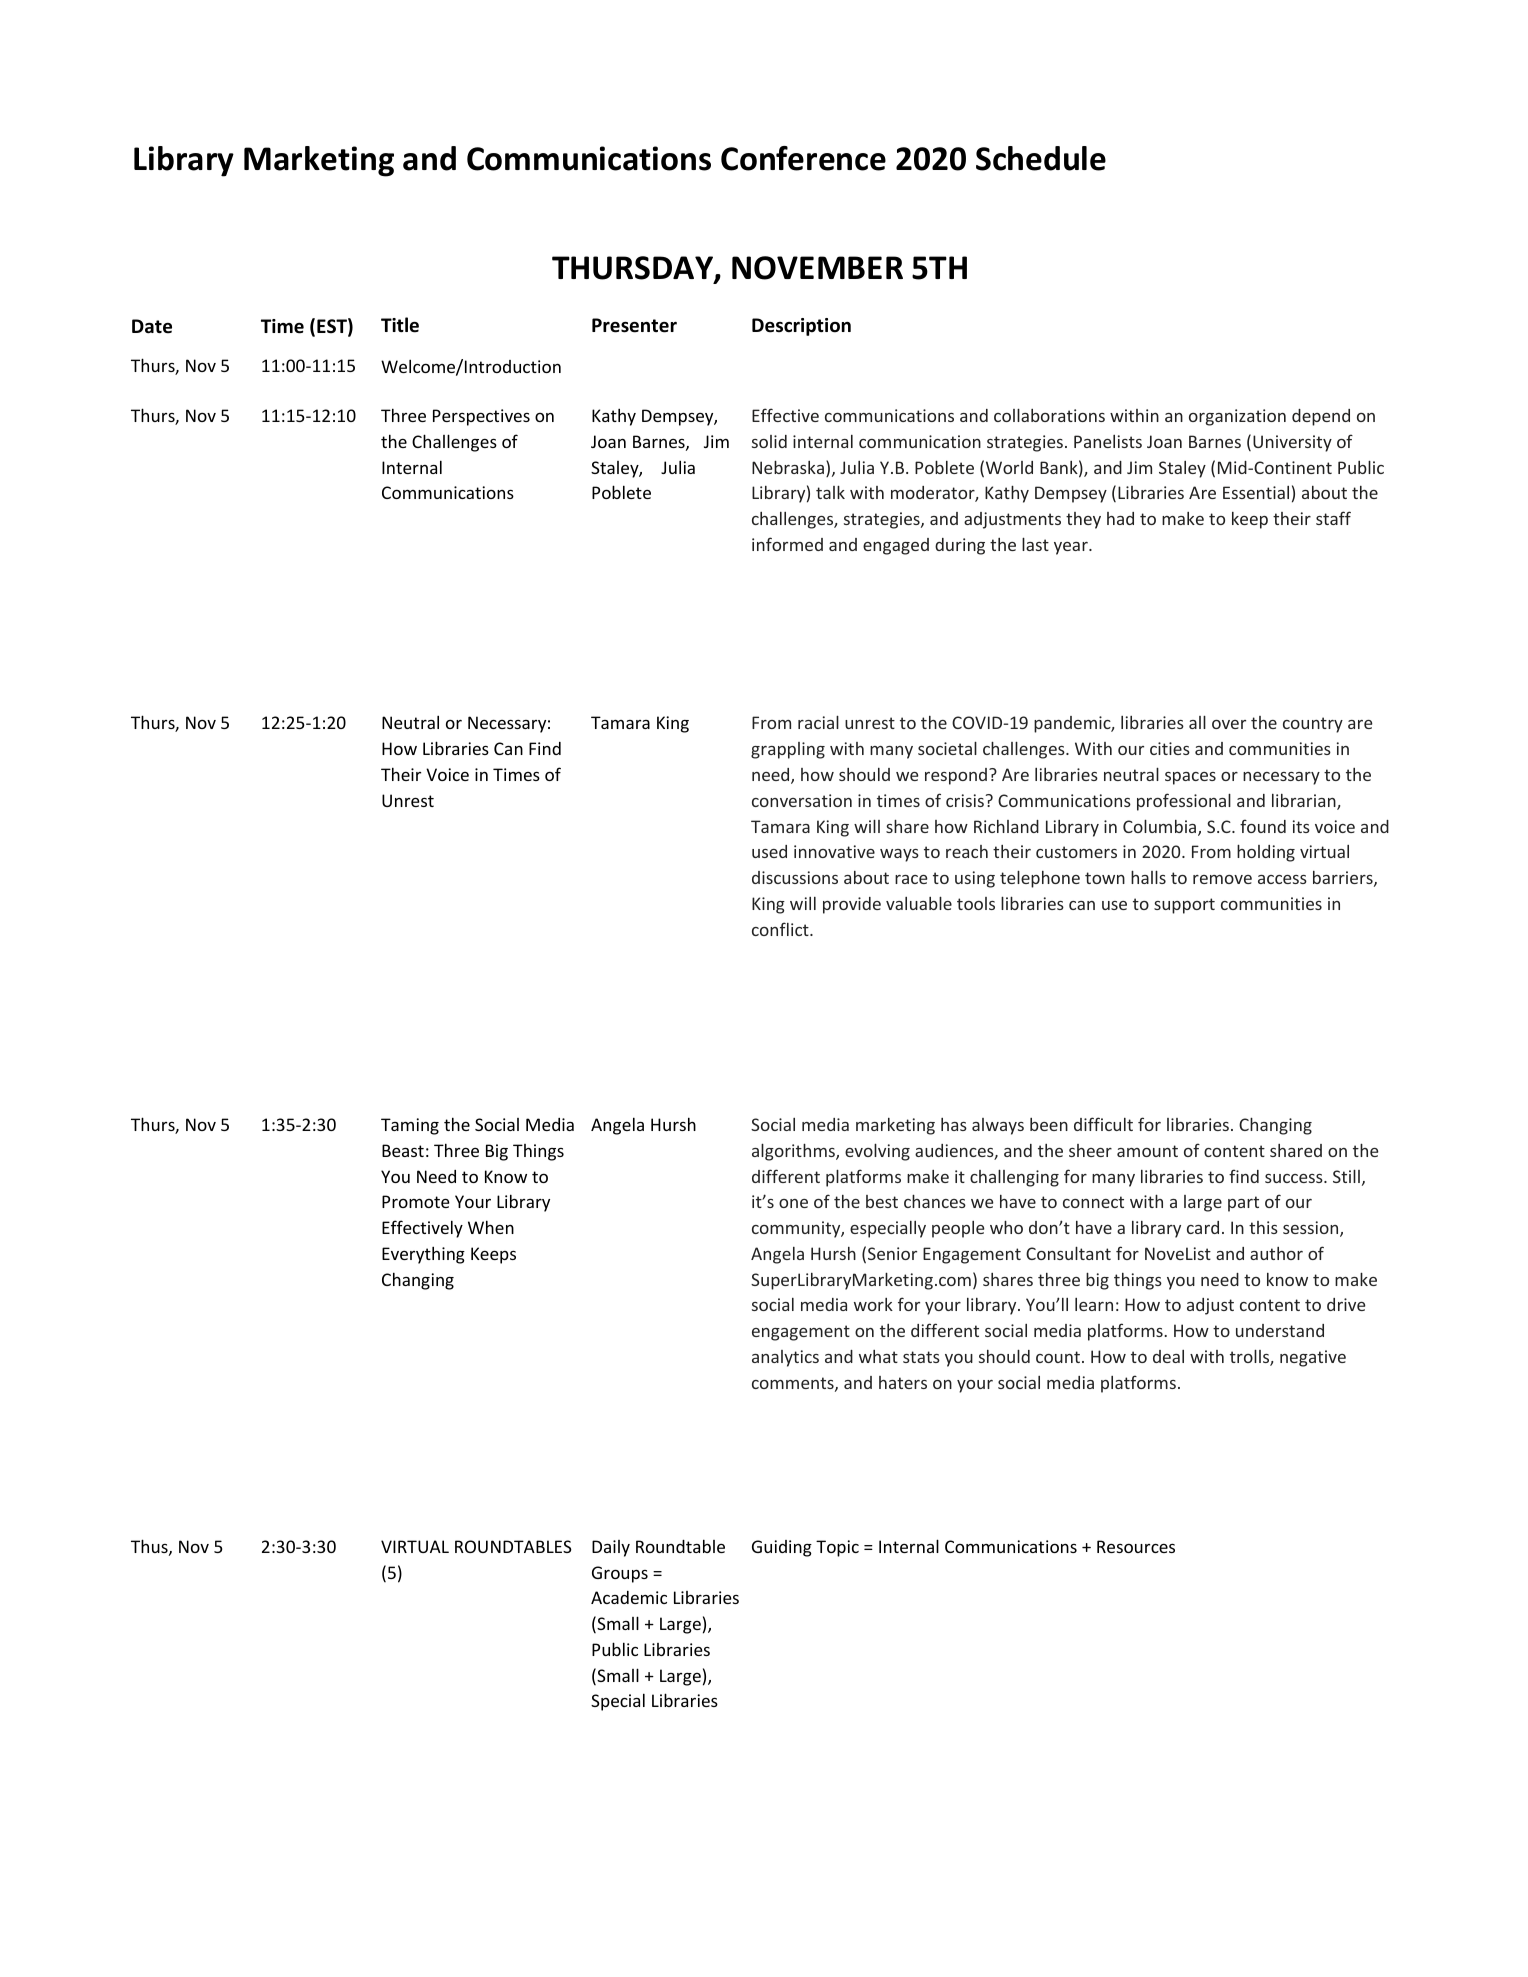 Image resolution: width=1528 pixels, height=1977 pixels. What do you see at coordinates (410, 1126) in the document?
I see `Taming` at bounding box center [410, 1126].
